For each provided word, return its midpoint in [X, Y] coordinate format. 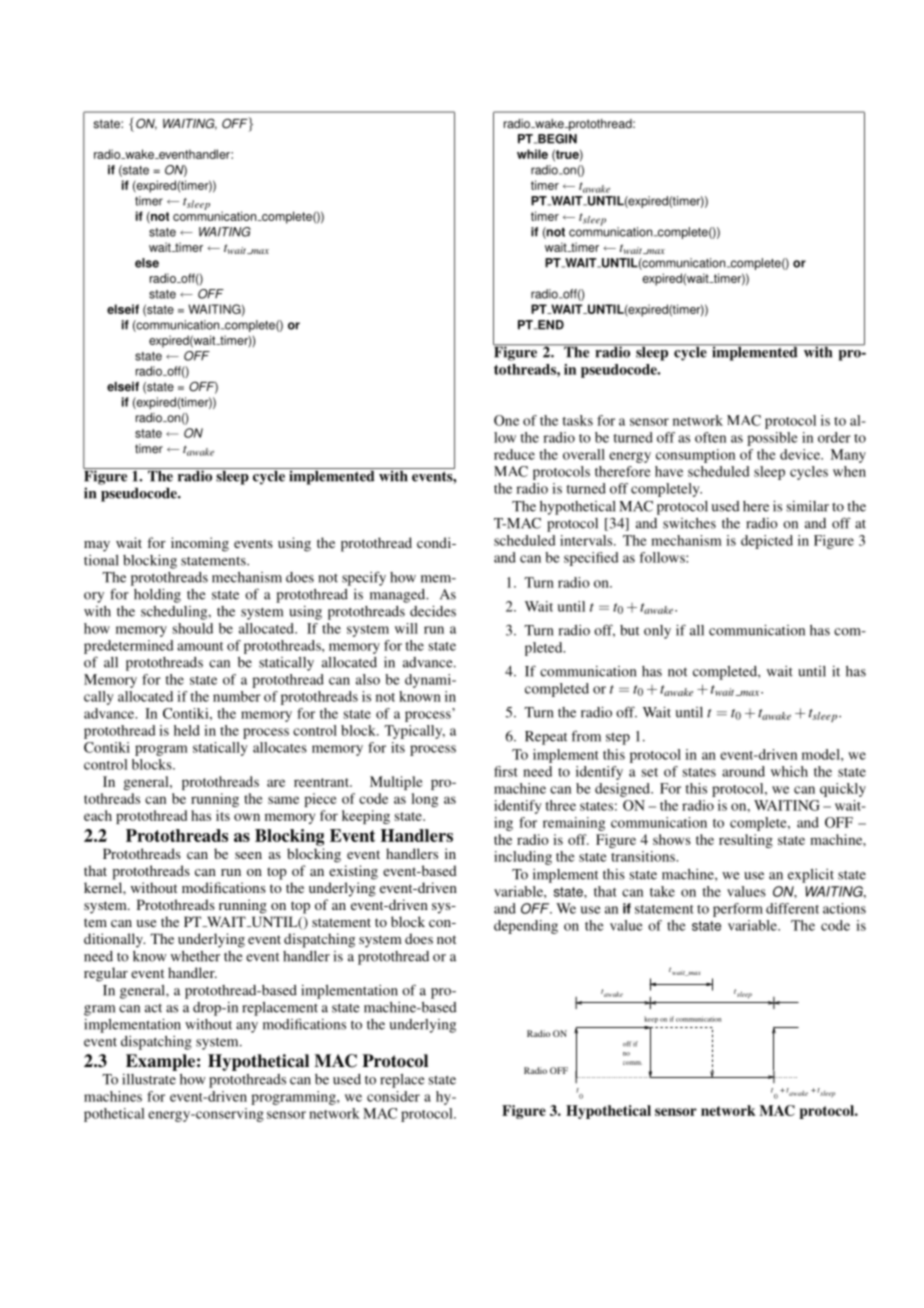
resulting [746, 841]
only [657, 632]
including [523, 858]
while [532, 154]
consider [393, 1096]
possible [772, 439]
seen [248, 855]
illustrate [149, 1079]
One [506, 420]
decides [433, 611]
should [192, 628]
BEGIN [556, 139]
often [710, 437]
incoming [200, 544]
